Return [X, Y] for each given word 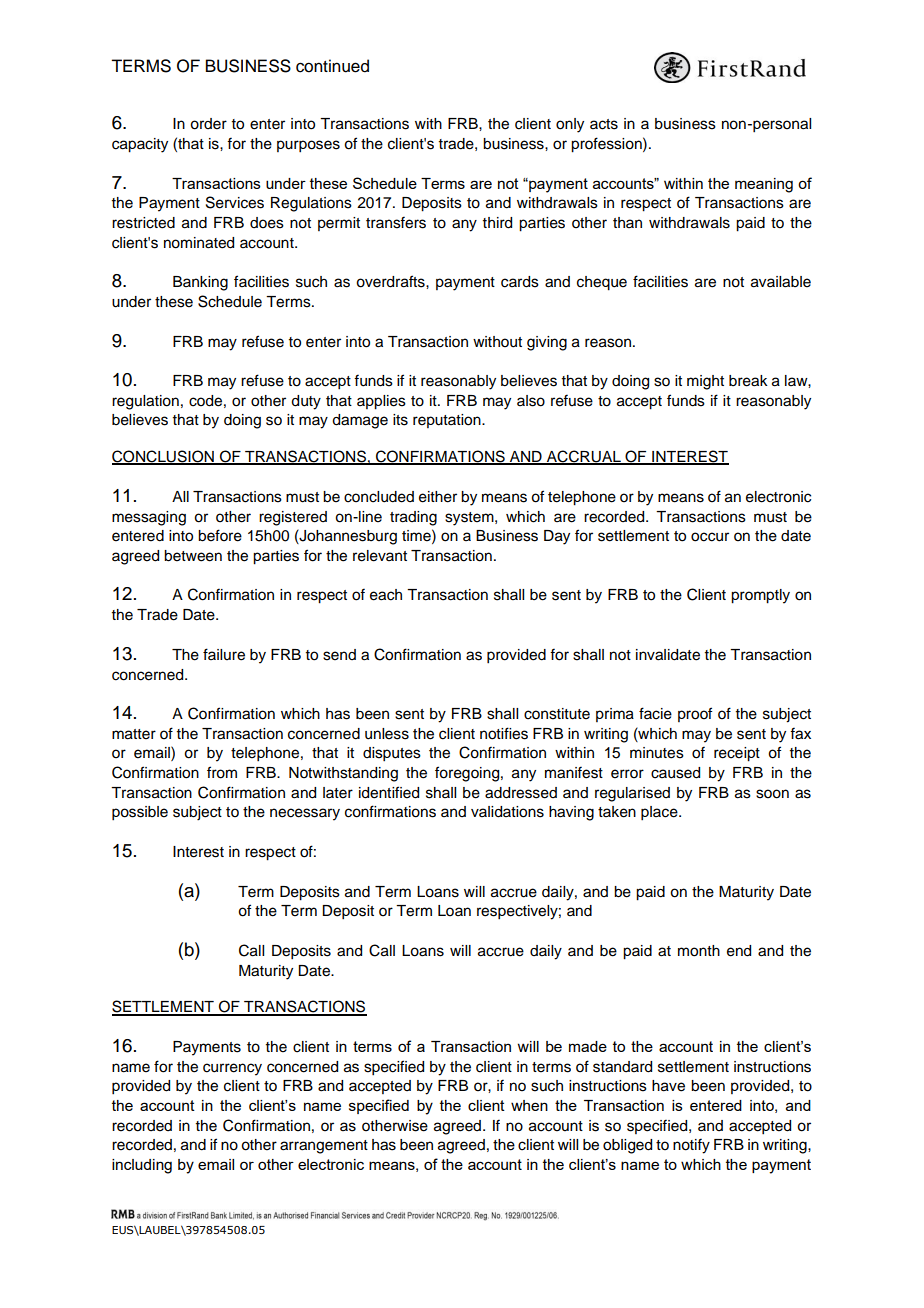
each [386, 595]
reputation [448, 421]
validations [507, 812]
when [529, 1105]
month [699, 951]
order [208, 124]
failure [224, 654]
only [570, 125]
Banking [200, 283]
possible [140, 813]
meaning [764, 185]
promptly [760, 596]
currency [232, 1069]
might [705, 382]
